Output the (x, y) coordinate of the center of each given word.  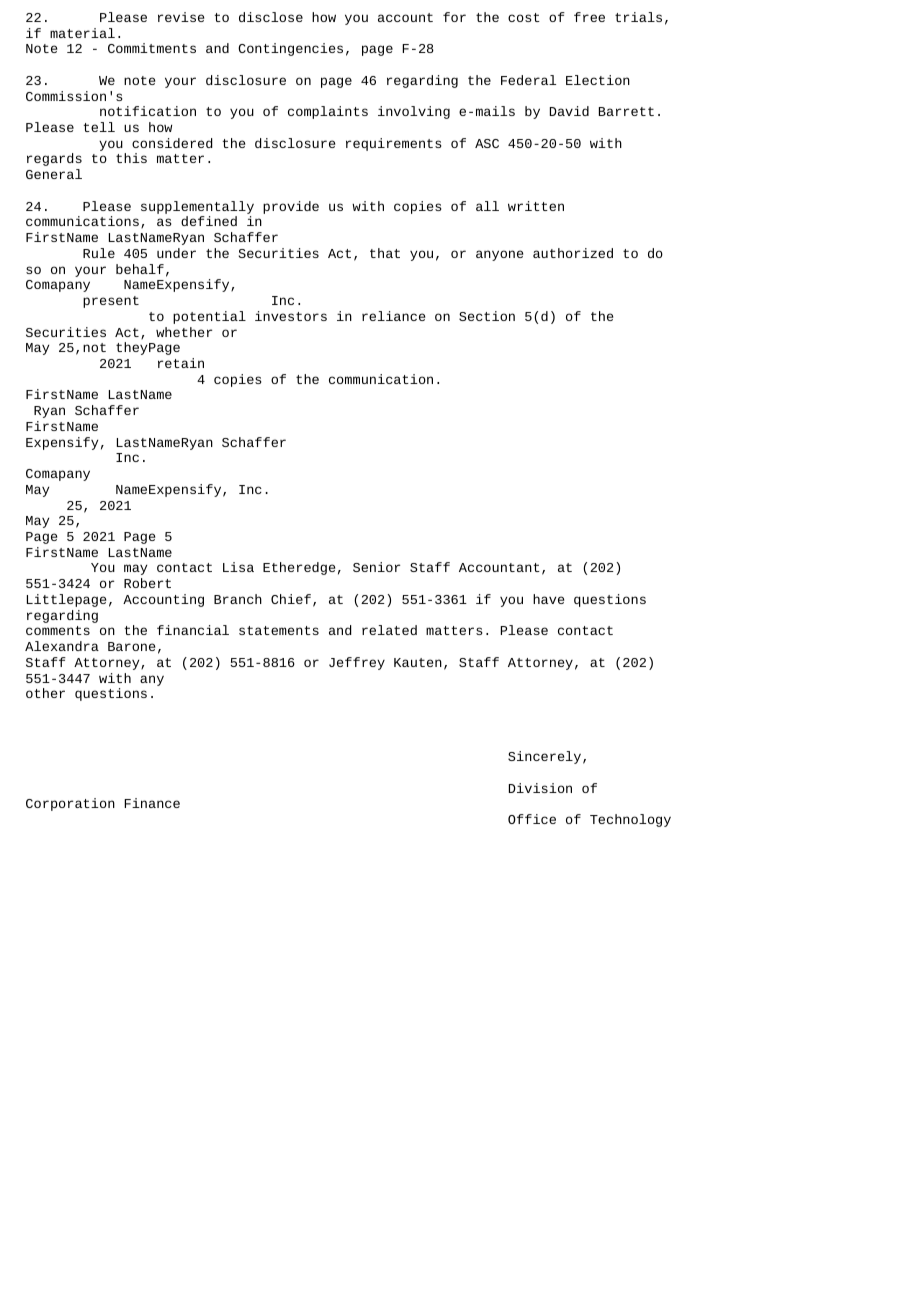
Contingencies (290, 49)
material (82, 33)
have (548, 599)
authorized (573, 253)
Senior (376, 567)
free (589, 17)
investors (291, 316)
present (111, 302)
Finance (152, 803)
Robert (147, 583)
